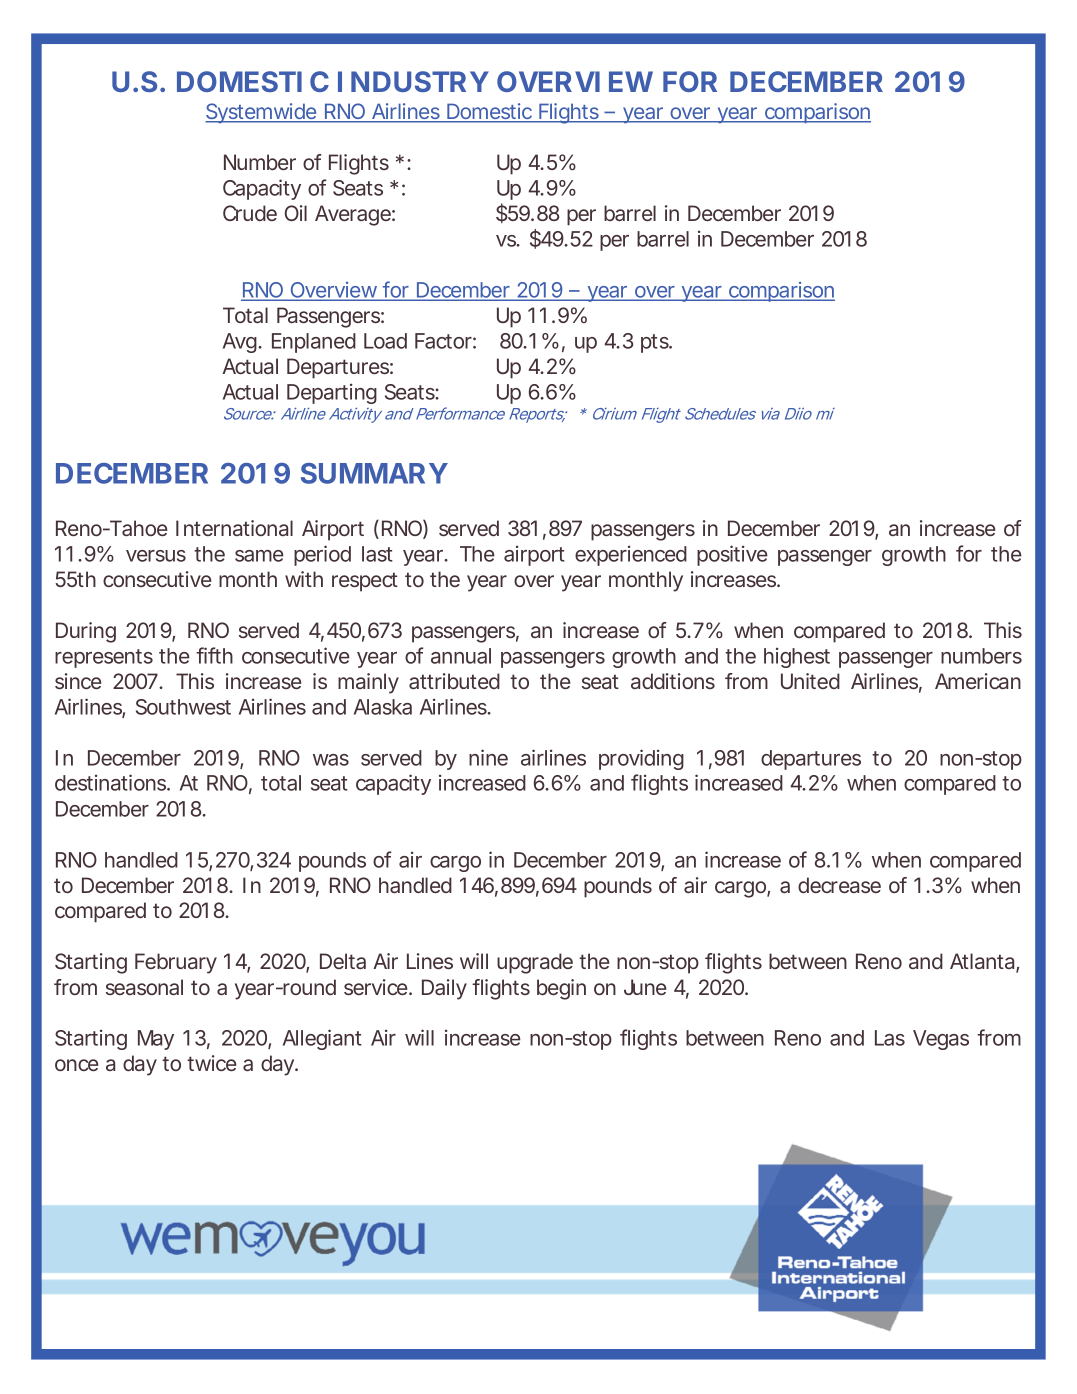 The width and height of the screenshot is (1077, 1394). Describe the element at coordinates (241, 343) in the screenshot. I see `Avg` at that location.
